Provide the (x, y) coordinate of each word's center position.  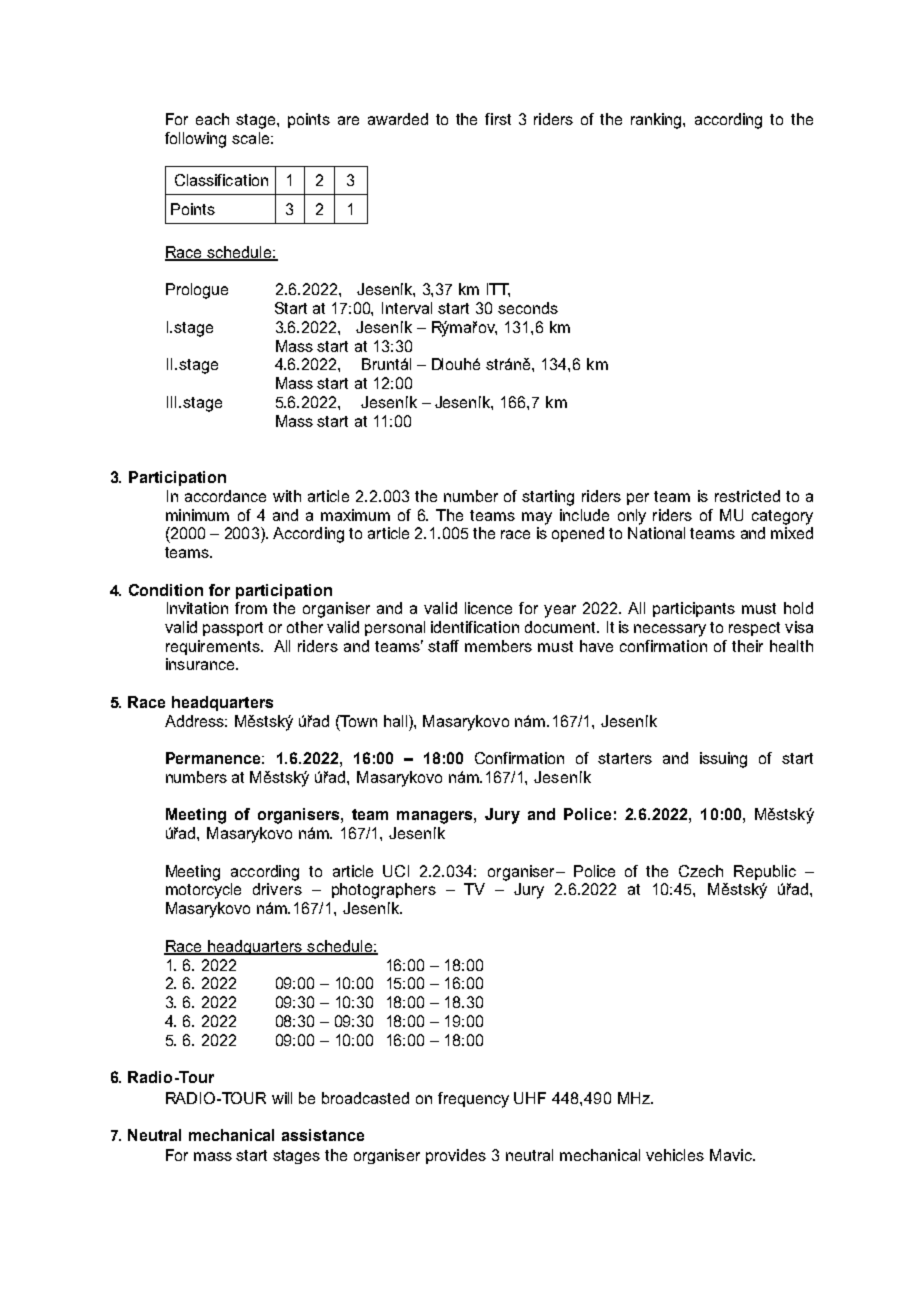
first (498, 119)
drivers (277, 889)
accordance (225, 496)
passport (233, 629)
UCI (396, 871)
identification (475, 627)
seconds (528, 308)
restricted (747, 496)
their (747, 646)
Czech (701, 871)
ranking (657, 121)
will (282, 1098)
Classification (221, 180)
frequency (473, 1100)
